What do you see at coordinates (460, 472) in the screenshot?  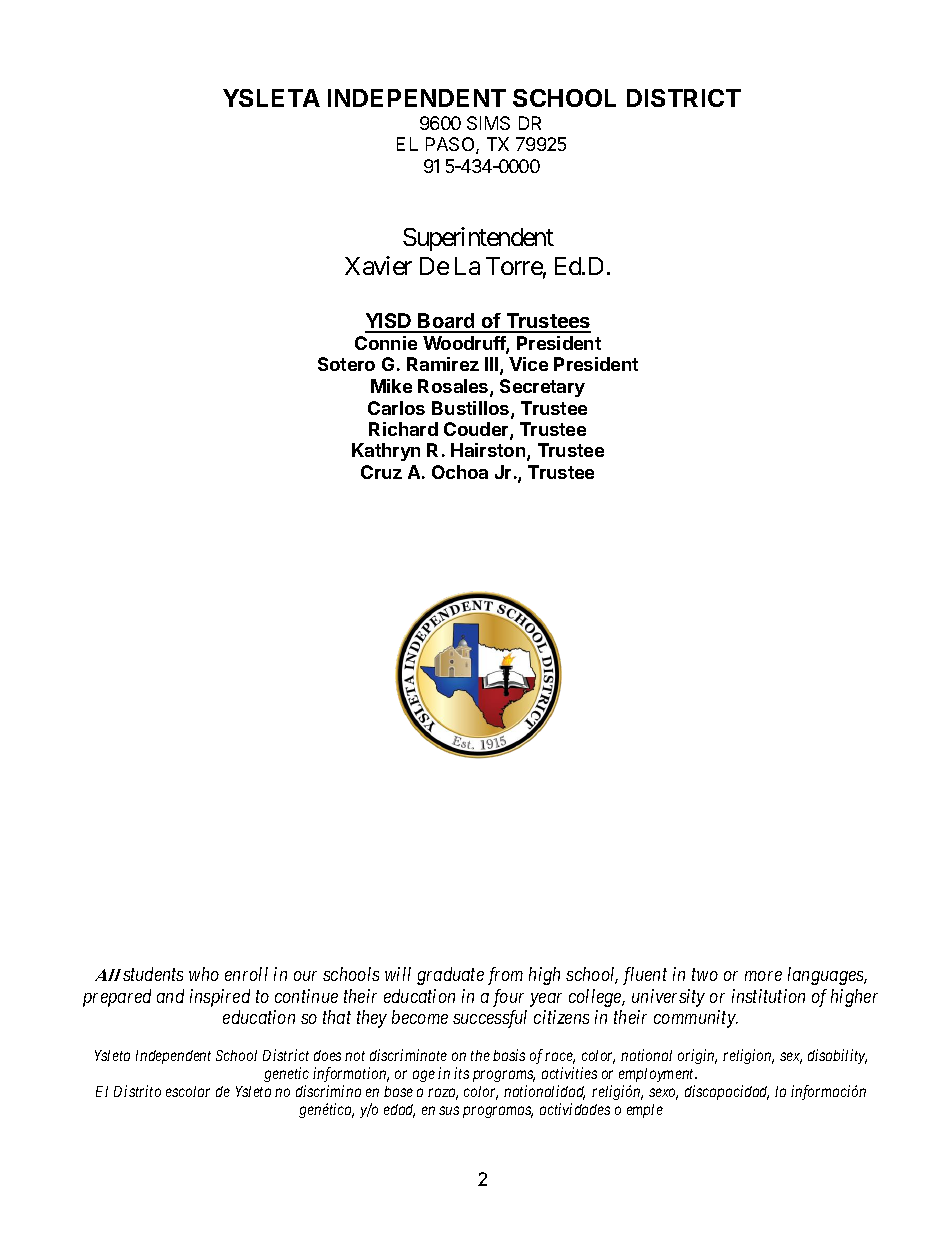 I see `Ochoa` at bounding box center [460, 472].
